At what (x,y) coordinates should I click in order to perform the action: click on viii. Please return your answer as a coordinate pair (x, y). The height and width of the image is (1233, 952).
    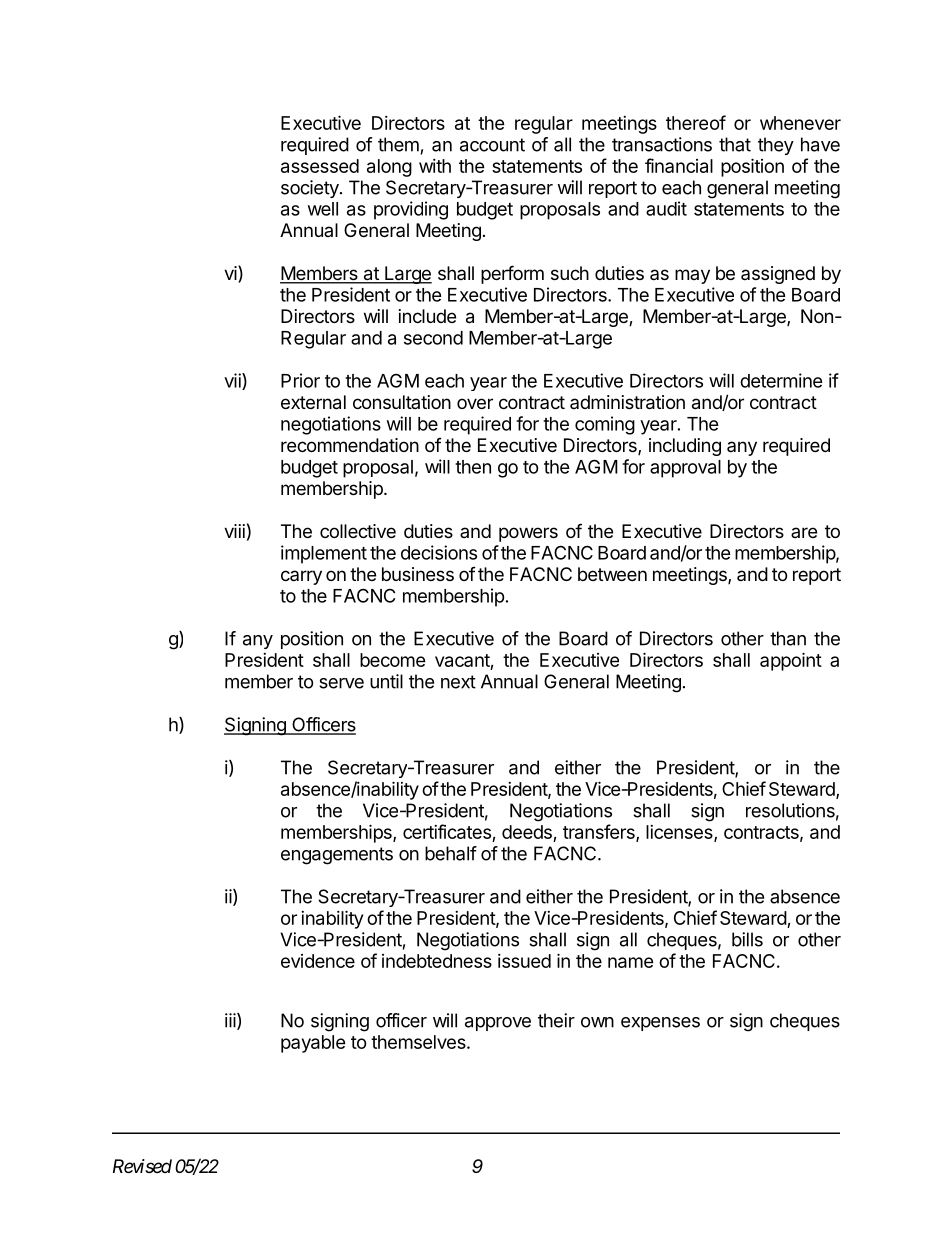
    Looking at the image, I should click on (234, 531).
